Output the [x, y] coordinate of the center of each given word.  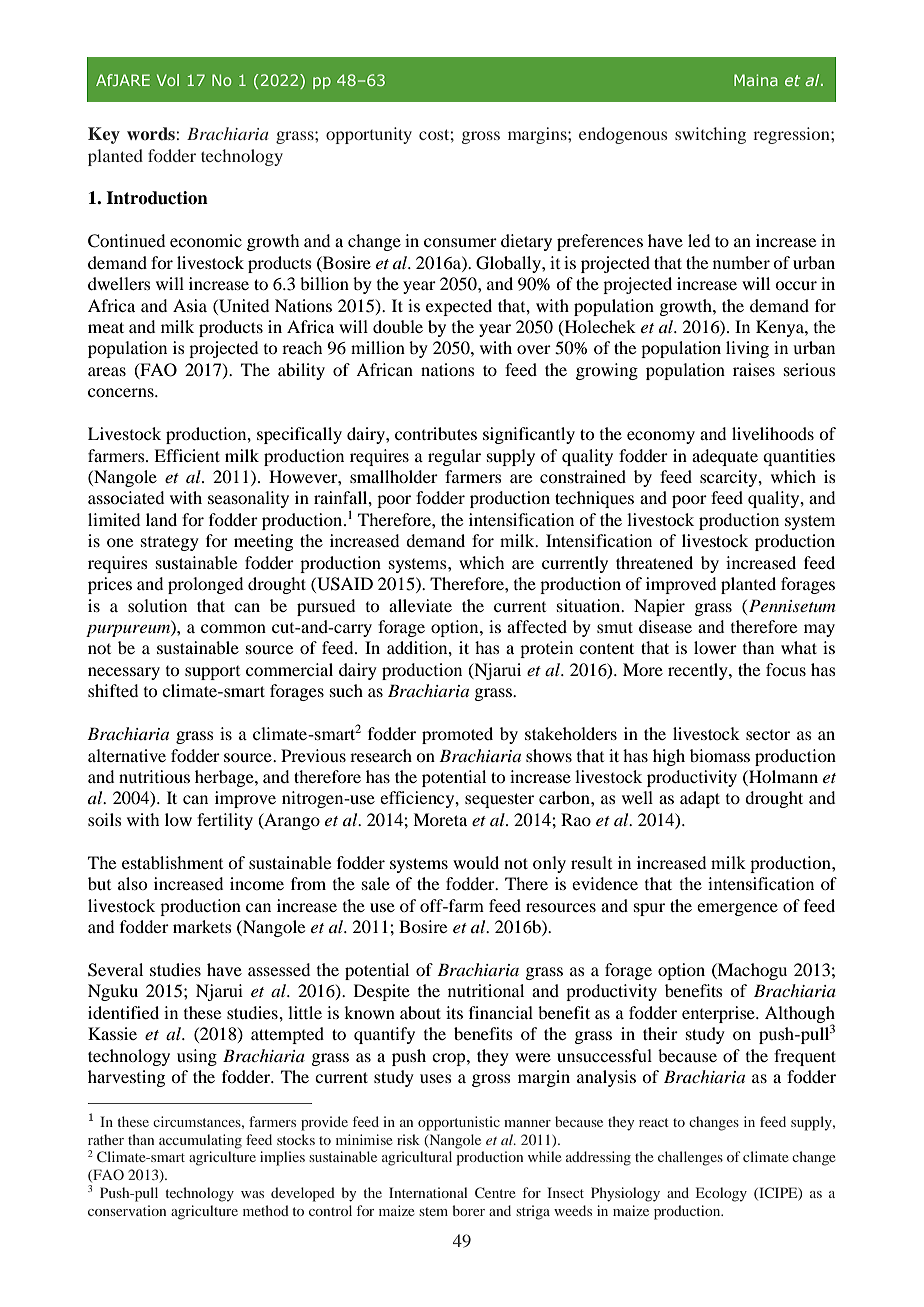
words [151, 133]
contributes [436, 433]
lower [715, 647]
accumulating [200, 1141]
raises [754, 369]
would [476, 862]
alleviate [420, 605]
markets [202, 926]
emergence [737, 909]
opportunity [369, 135]
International [428, 1192]
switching [710, 135]
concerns [122, 392]
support [212, 673]
